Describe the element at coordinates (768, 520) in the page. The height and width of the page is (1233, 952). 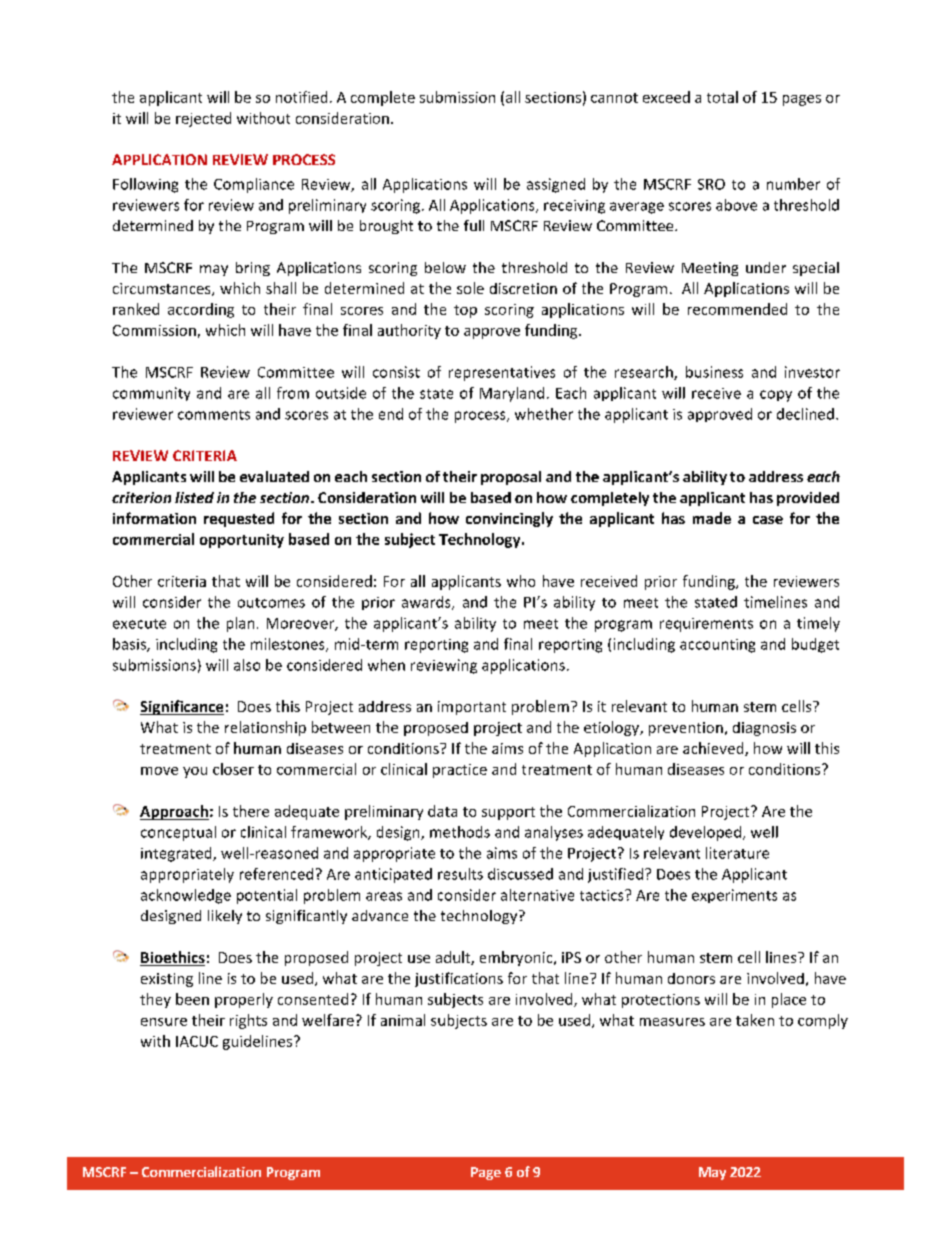
I see `case` at that location.
